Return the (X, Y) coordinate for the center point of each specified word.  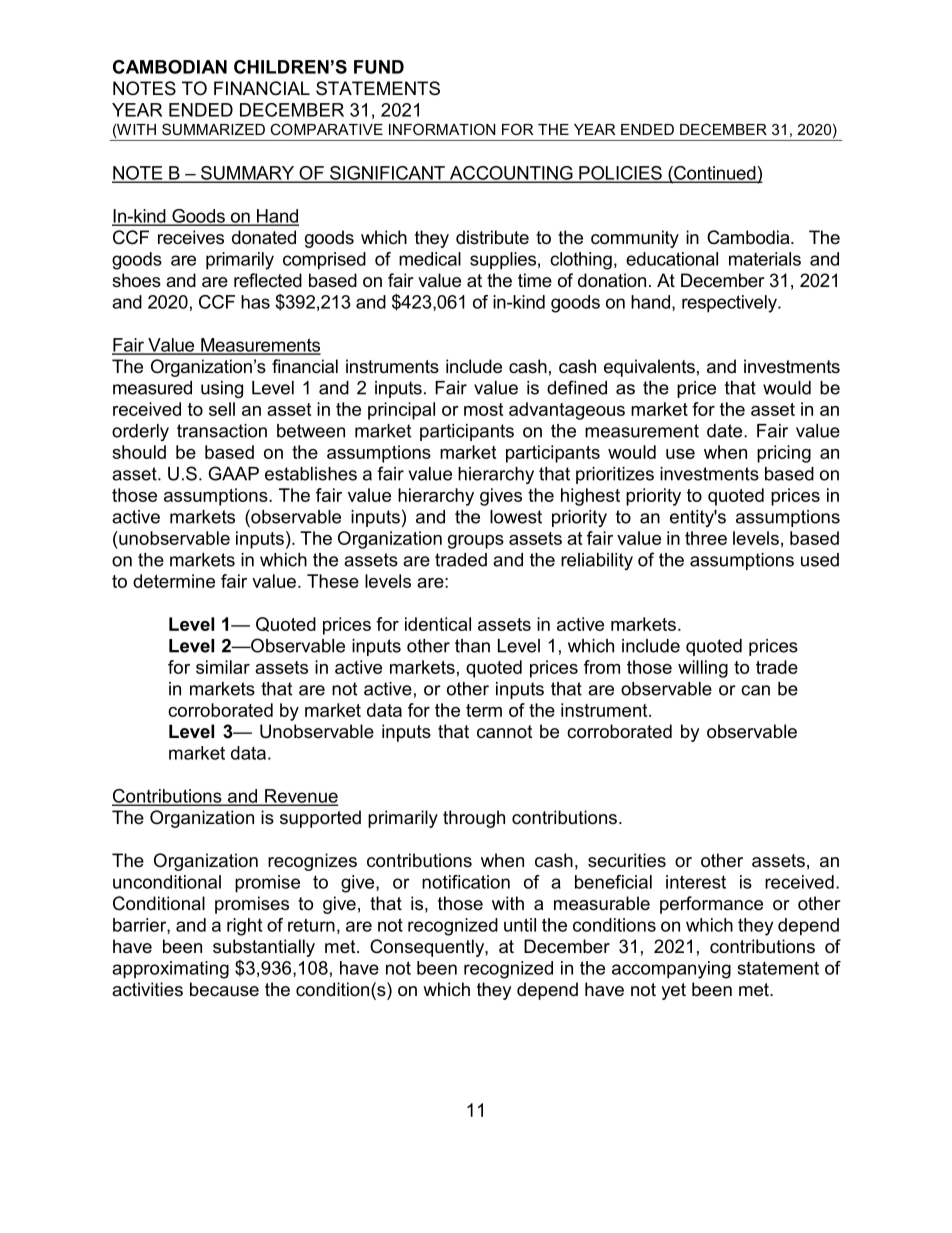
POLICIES (620, 174)
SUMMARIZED (213, 129)
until (520, 925)
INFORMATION (442, 129)
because (224, 989)
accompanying (671, 970)
